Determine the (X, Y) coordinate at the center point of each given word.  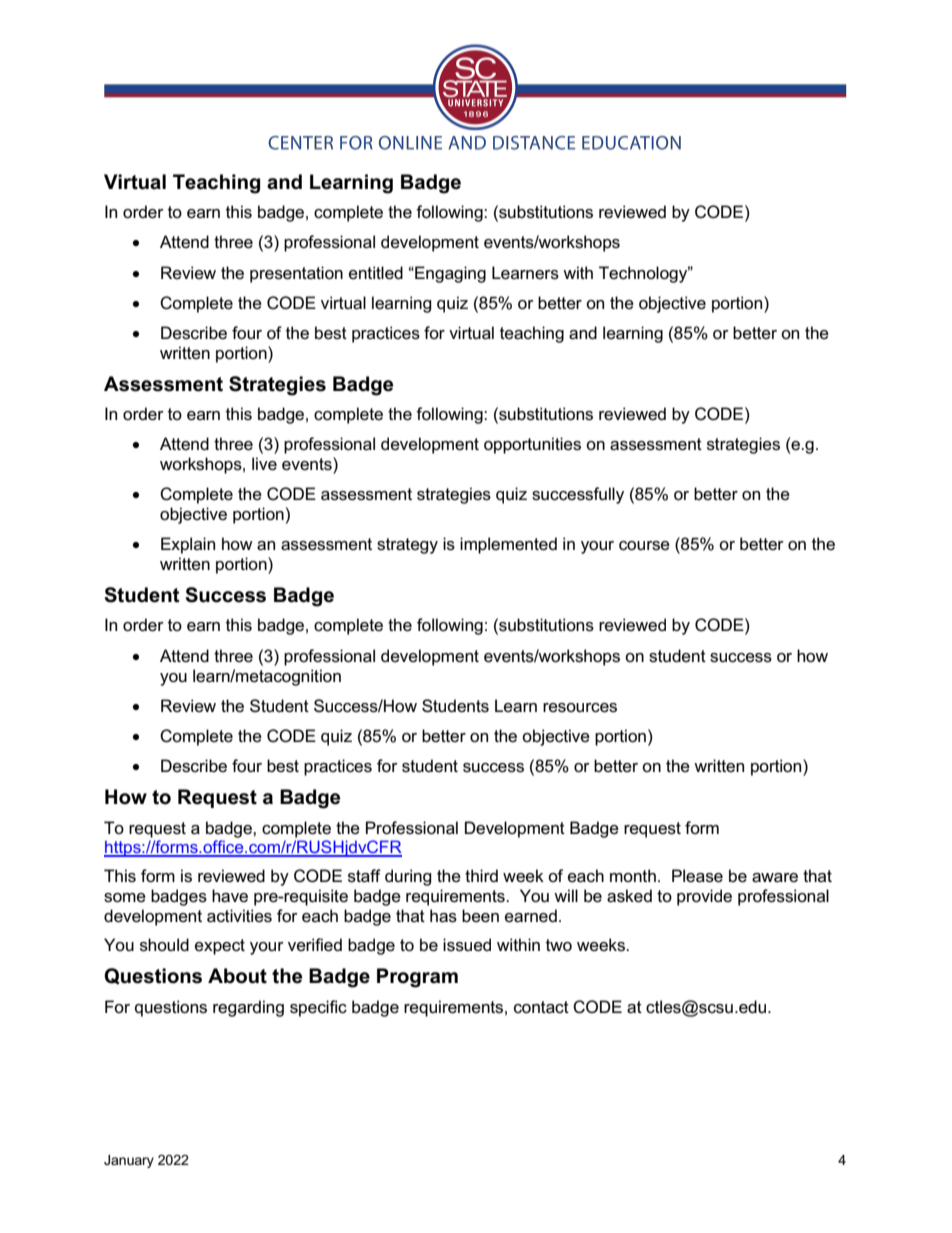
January (129, 1161)
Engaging (449, 274)
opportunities (532, 445)
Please (697, 876)
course (644, 546)
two (559, 945)
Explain (188, 545)
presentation (296, 274)
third (481, 875)
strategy (407, 546)
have (230, 896)
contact (541, 1007)
